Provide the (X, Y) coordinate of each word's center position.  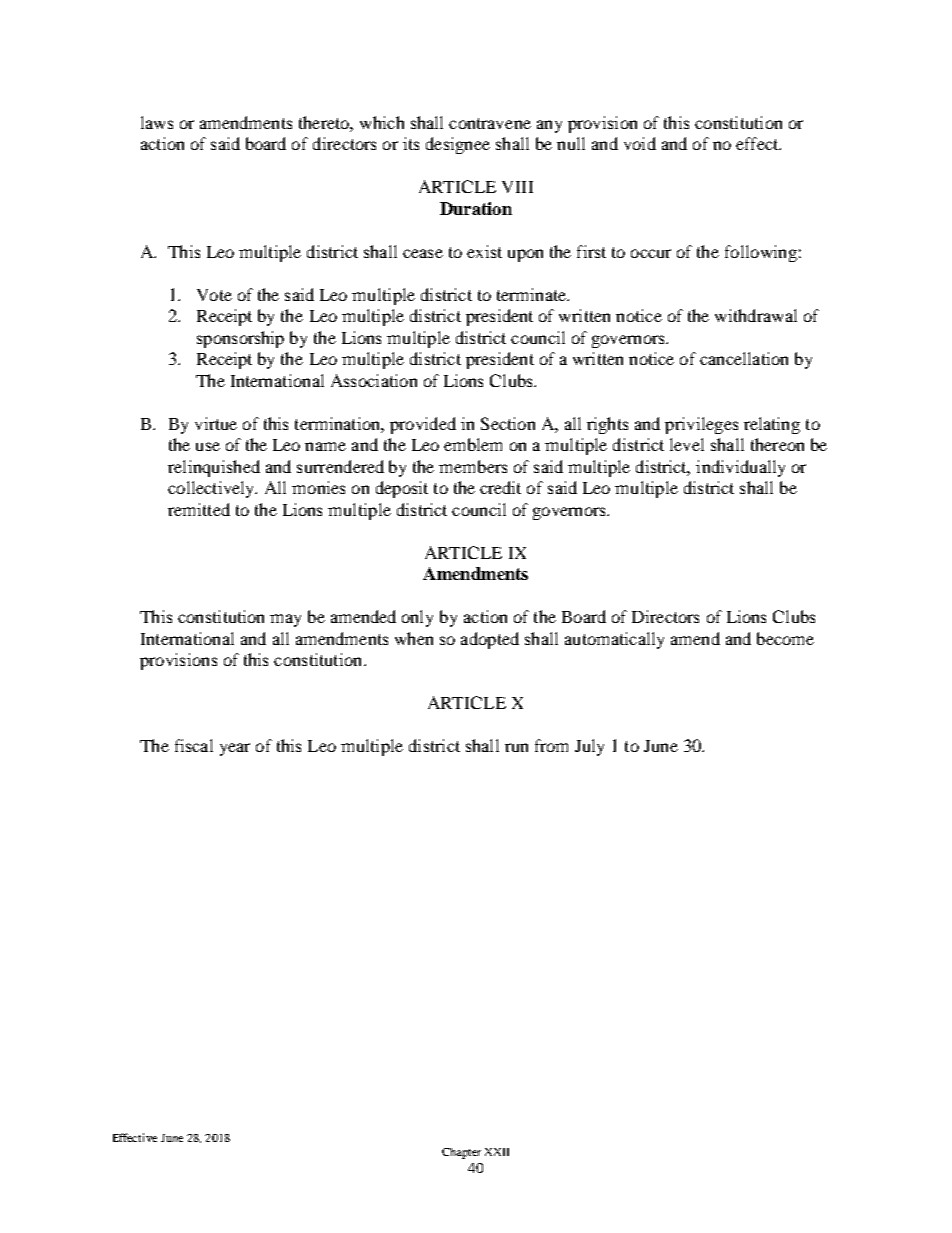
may (285, 620)
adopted (490, 640)
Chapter (461, 1153)
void (640, 143)
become (785, 638)
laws (157, 122)
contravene (490, 123)
